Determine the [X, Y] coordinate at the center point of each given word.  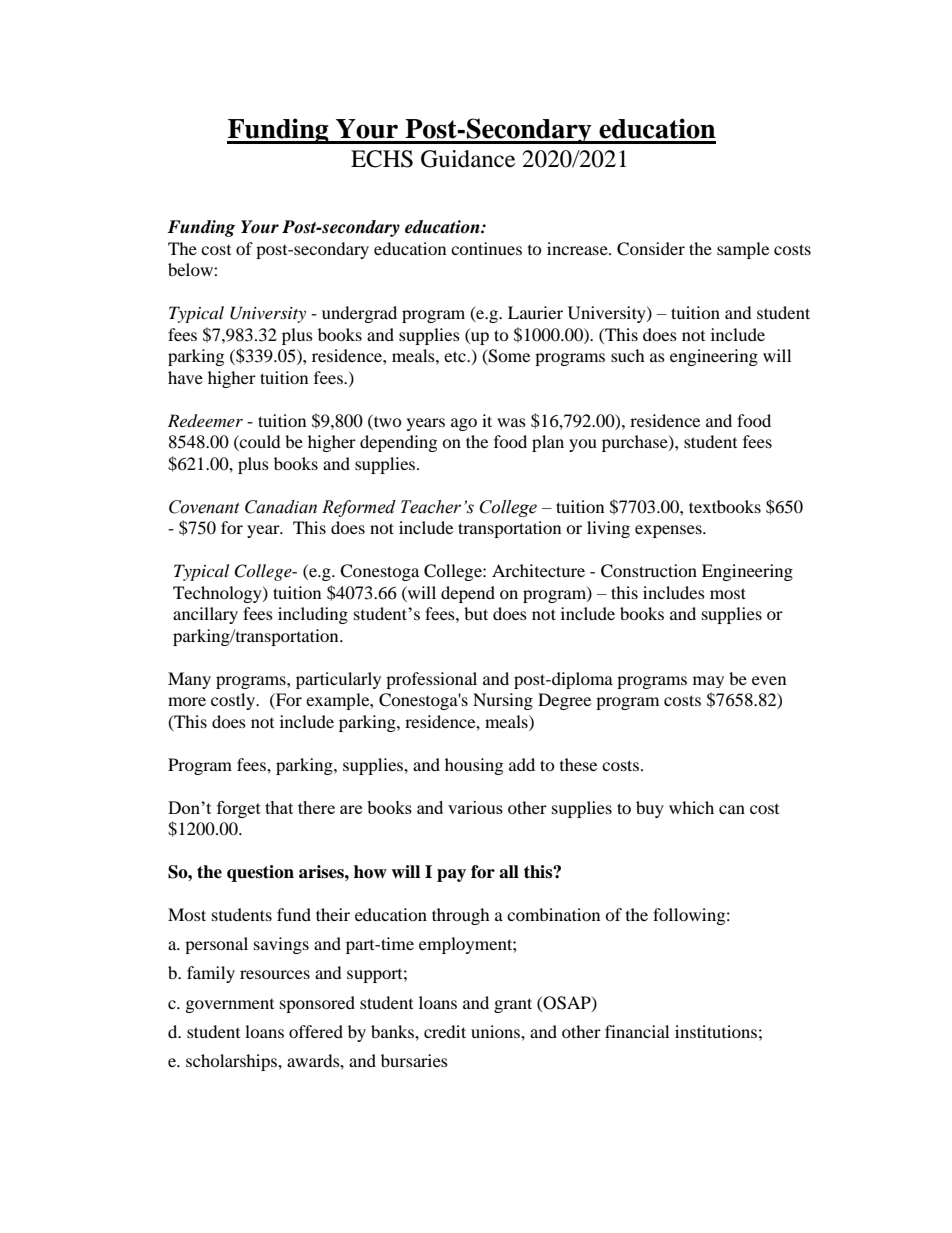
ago [464, 424]
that [279, 807]
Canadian [281, 507]
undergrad [359, 314]
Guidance [468, 159]
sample [743, 250]
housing [474, 766]
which [691, 807]
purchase [636, 443]
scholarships [232, 1062]
